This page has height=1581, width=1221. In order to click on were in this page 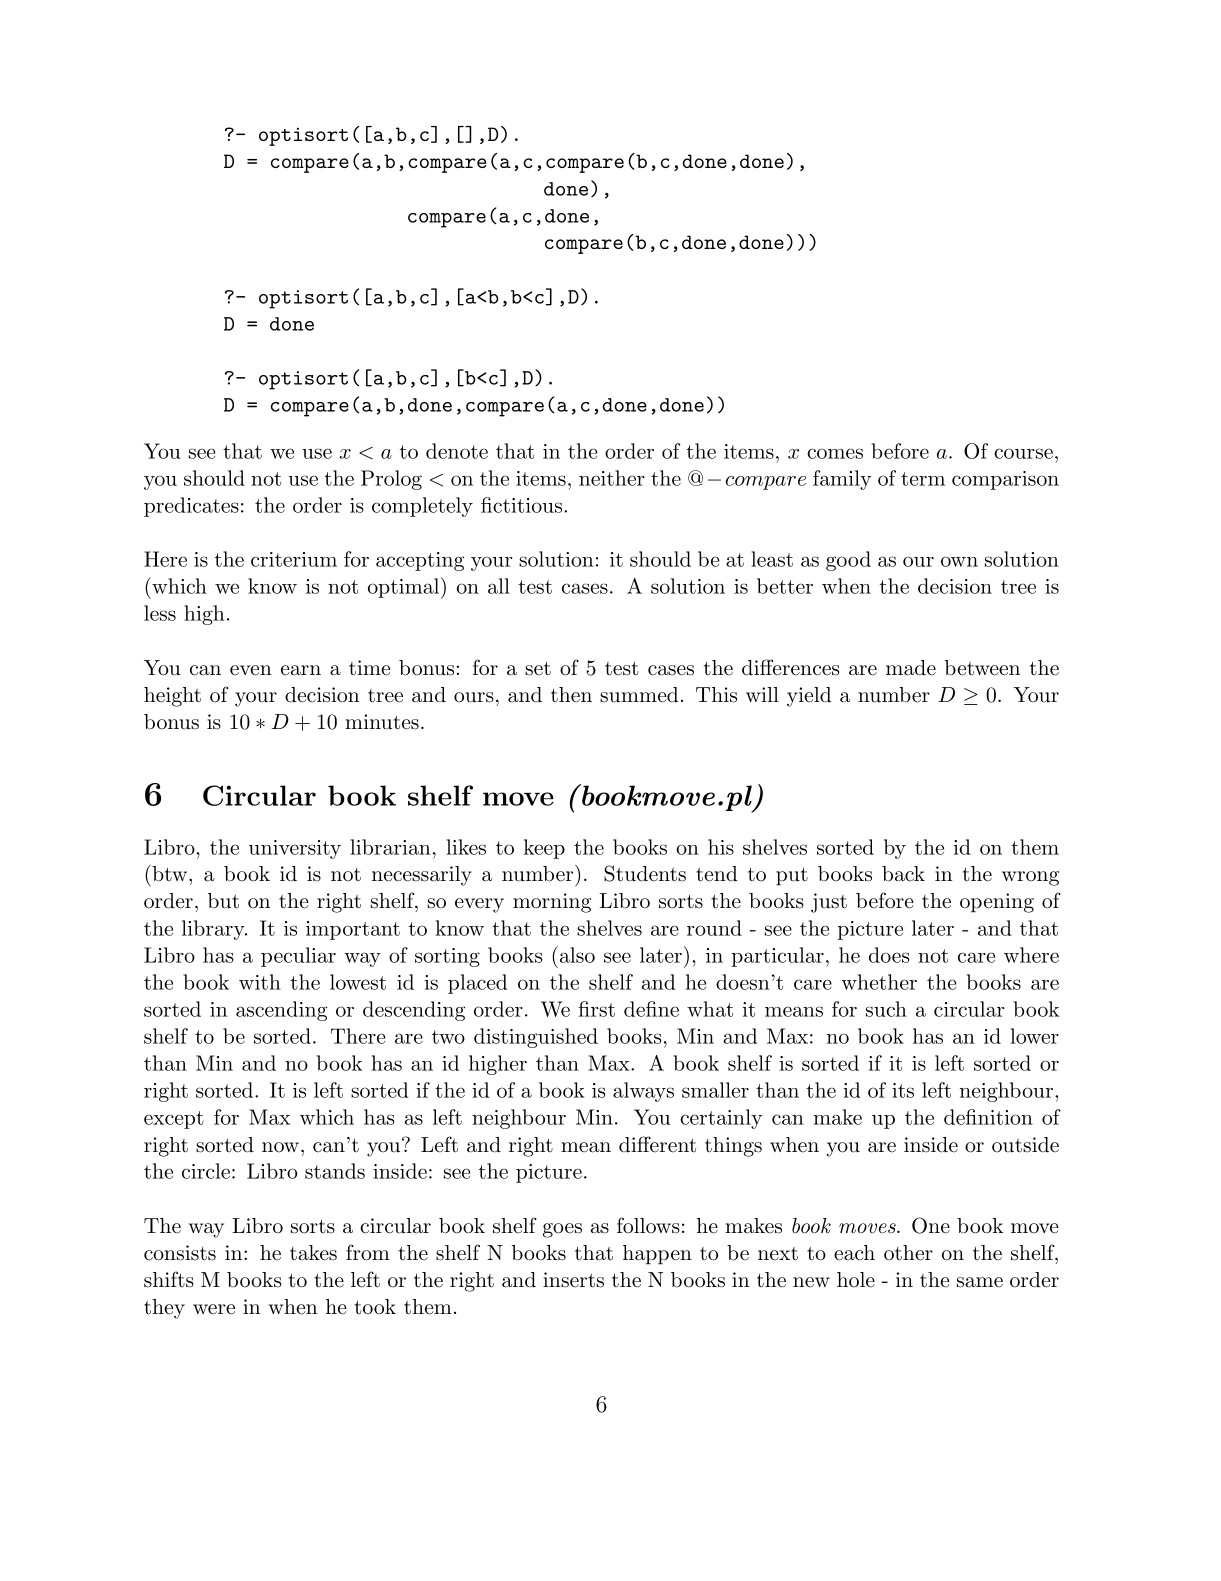, I will do `click(214, 1309)`.
